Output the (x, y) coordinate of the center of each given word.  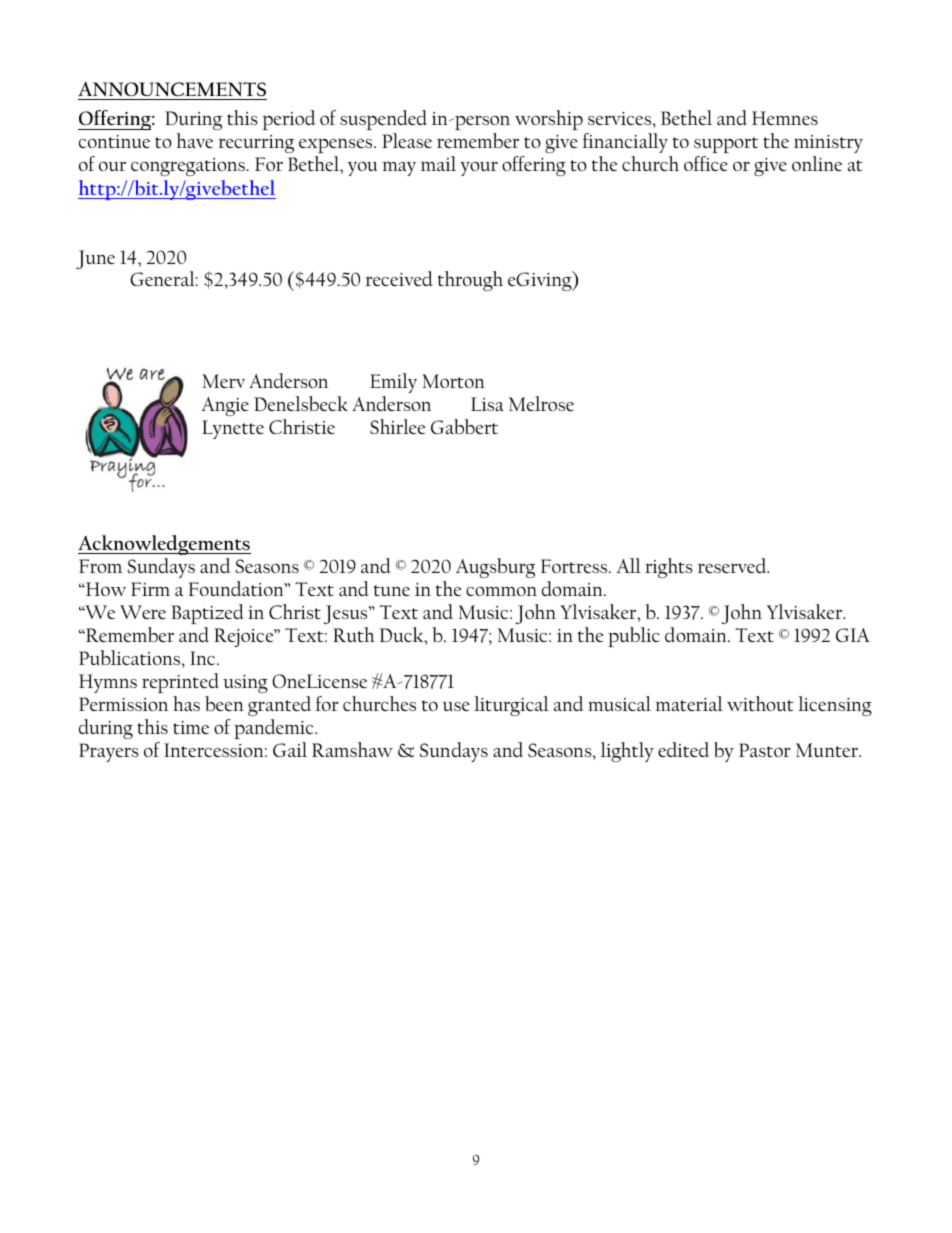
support (726, 145)
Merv (223, 381)
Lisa (487, 404)
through (470, 281)
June (95, 259)
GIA (853, 635)
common (501, 591)
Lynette (233, 429)
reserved (733, 565)
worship (549, 120)
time (191, 727)
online (817, 163)
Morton (453, 381)
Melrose (541, 403)
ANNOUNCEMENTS (172, 89)
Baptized (207, 614)
